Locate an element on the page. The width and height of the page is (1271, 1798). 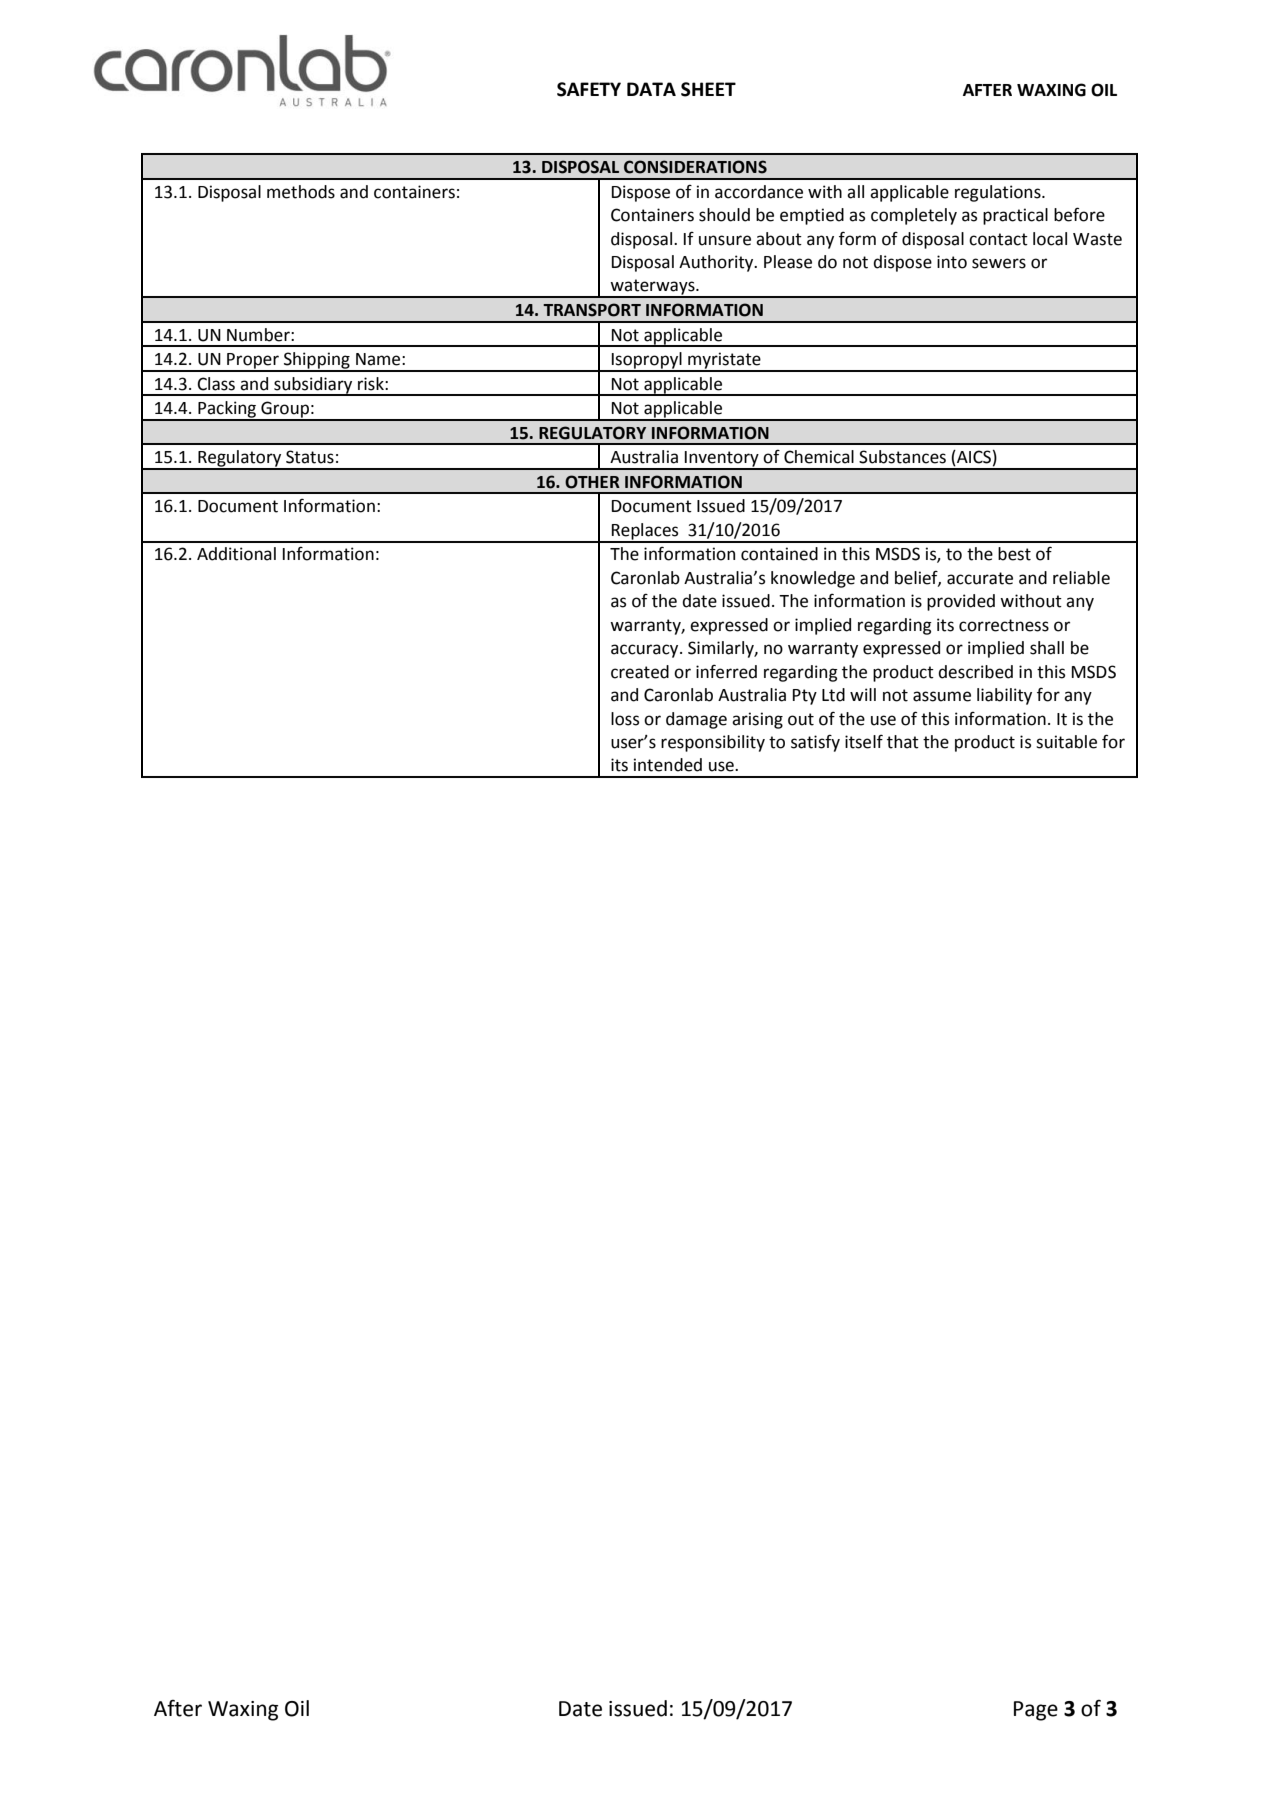
satisfy is located at coordinates (815, 743).
